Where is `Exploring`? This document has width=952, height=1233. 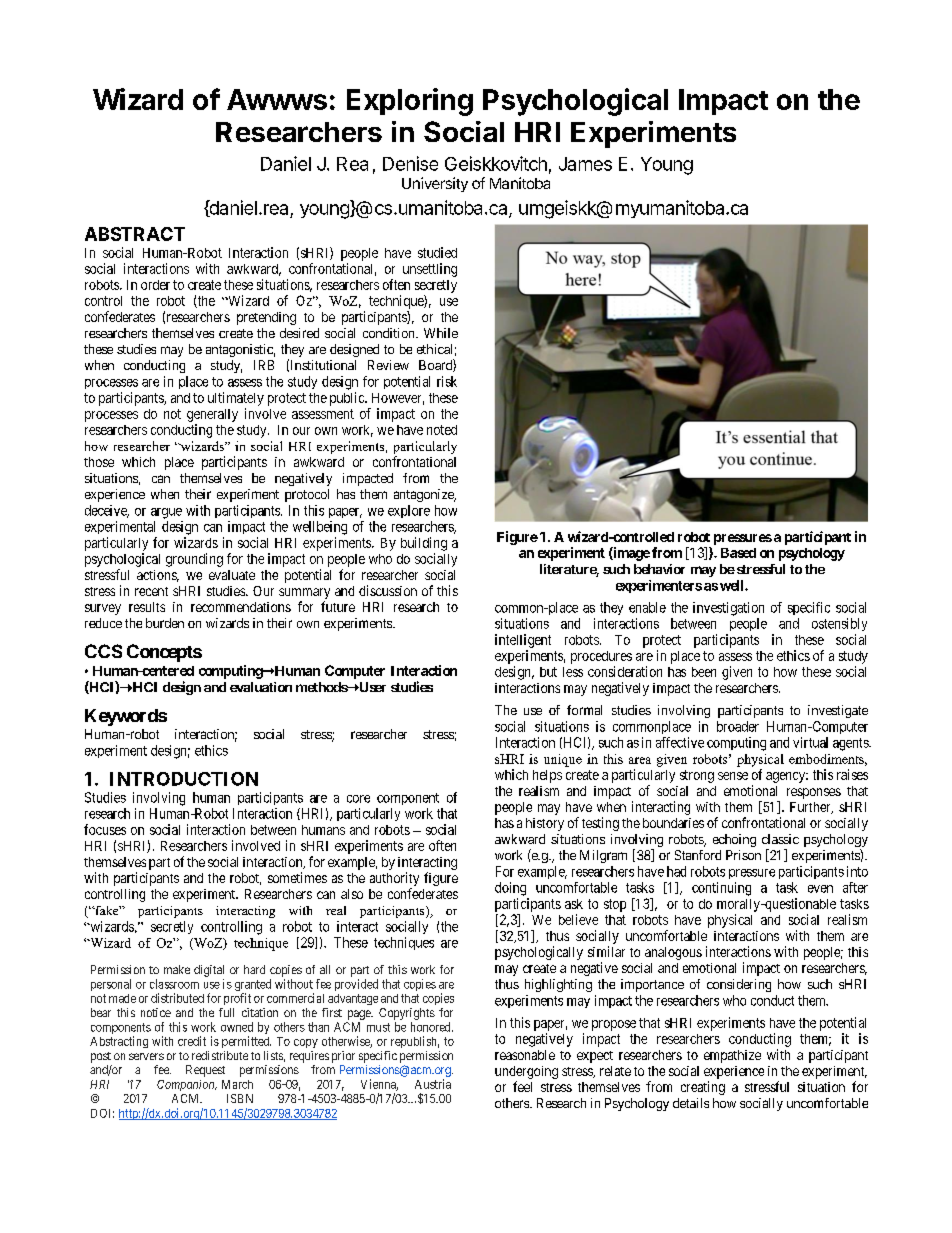 Exploring is located at coordinates (410, 102).
